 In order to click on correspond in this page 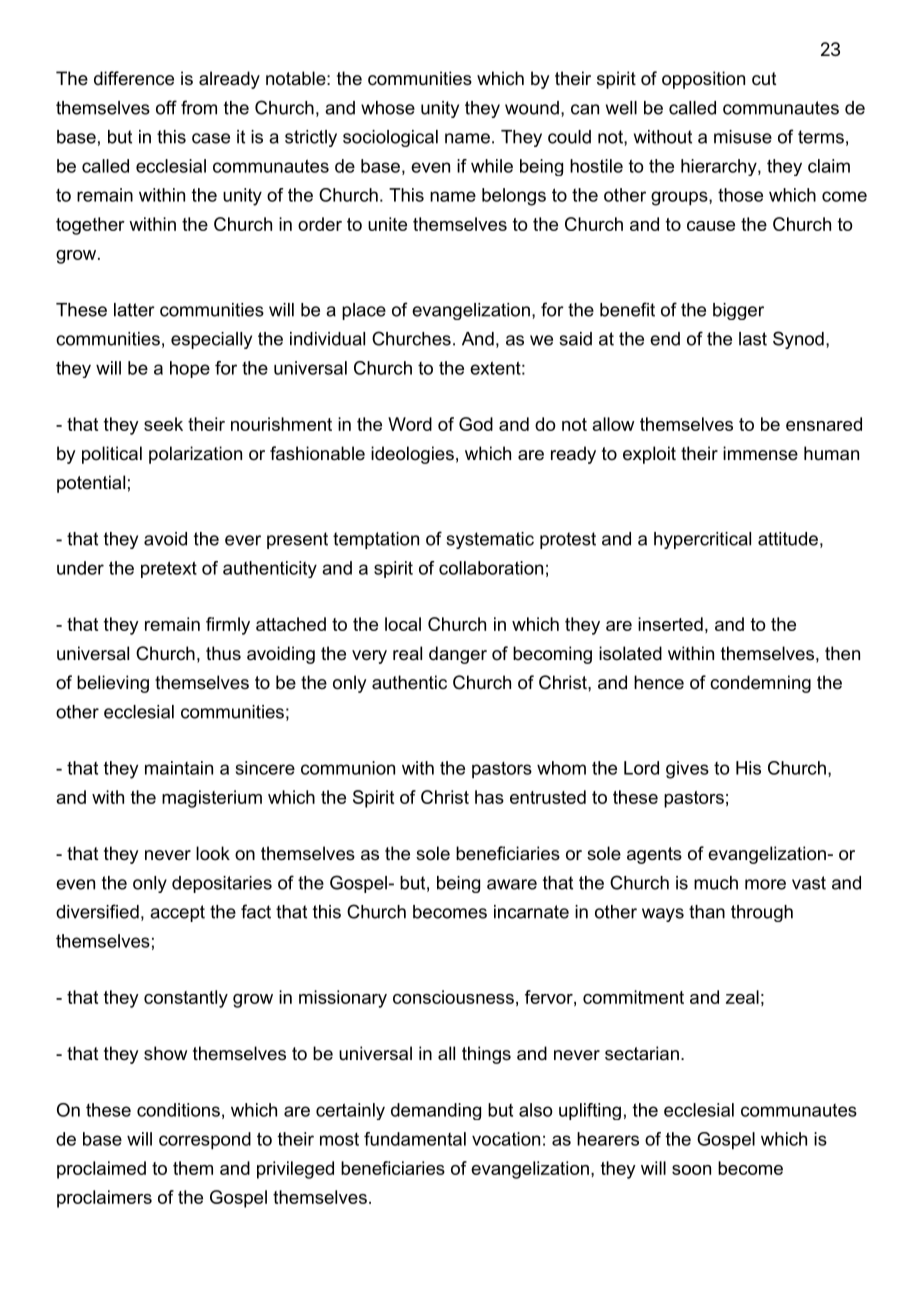, I will do `click(205, 1141)`.
